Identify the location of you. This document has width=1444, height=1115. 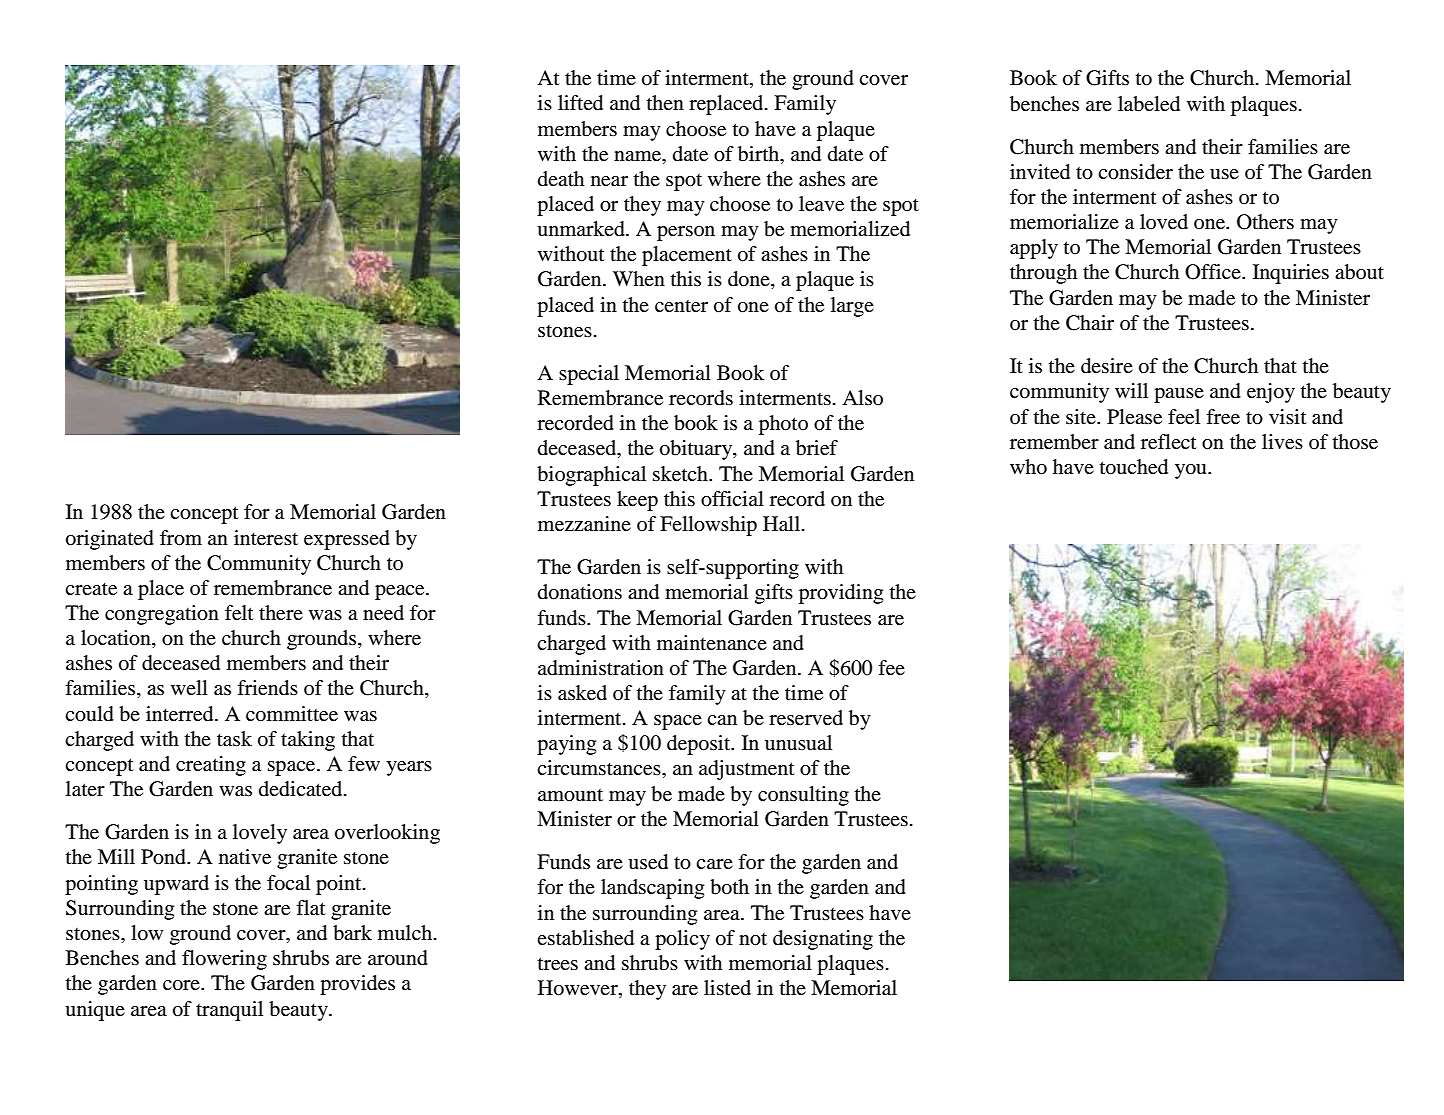
(1192, 471).
